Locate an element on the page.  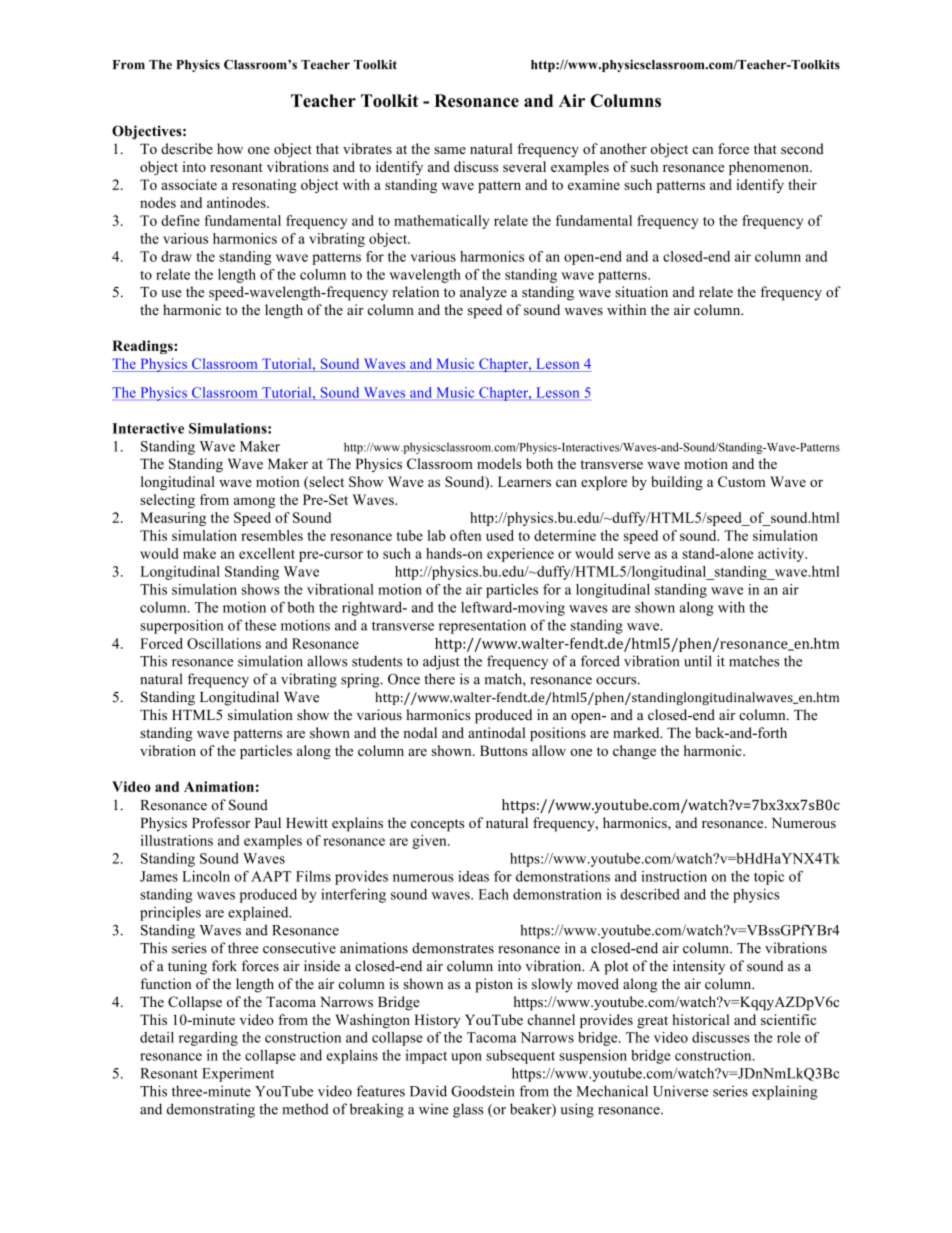
among is located at coordinates (254, 502).
